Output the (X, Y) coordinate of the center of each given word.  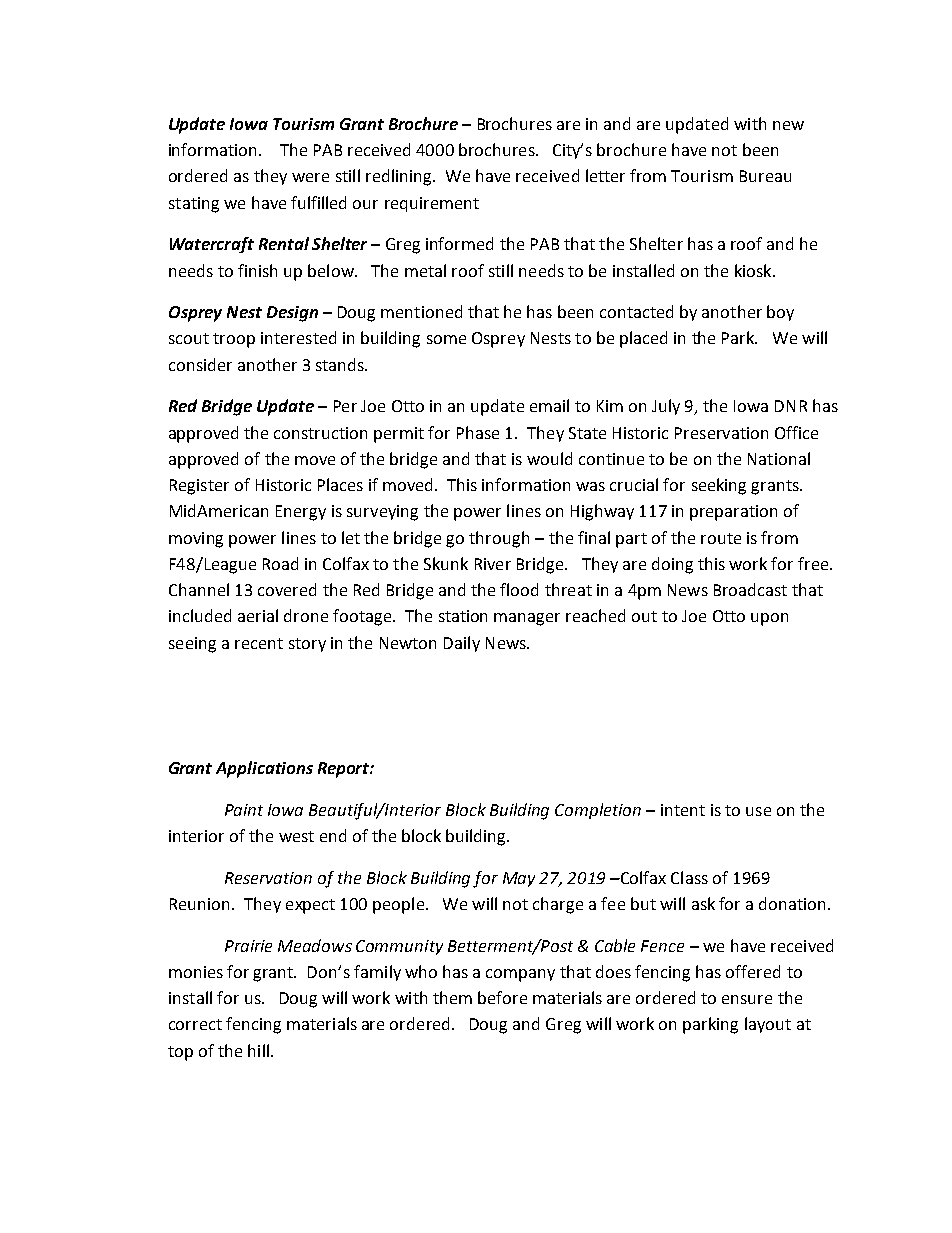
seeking (719, 486)
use (758, 811)
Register (199, 487)
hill (258, 1050)
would (549, 458)
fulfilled (318, 202)
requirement (432, 204)
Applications (264, 769)
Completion (598, 811)
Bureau (765, 176)
